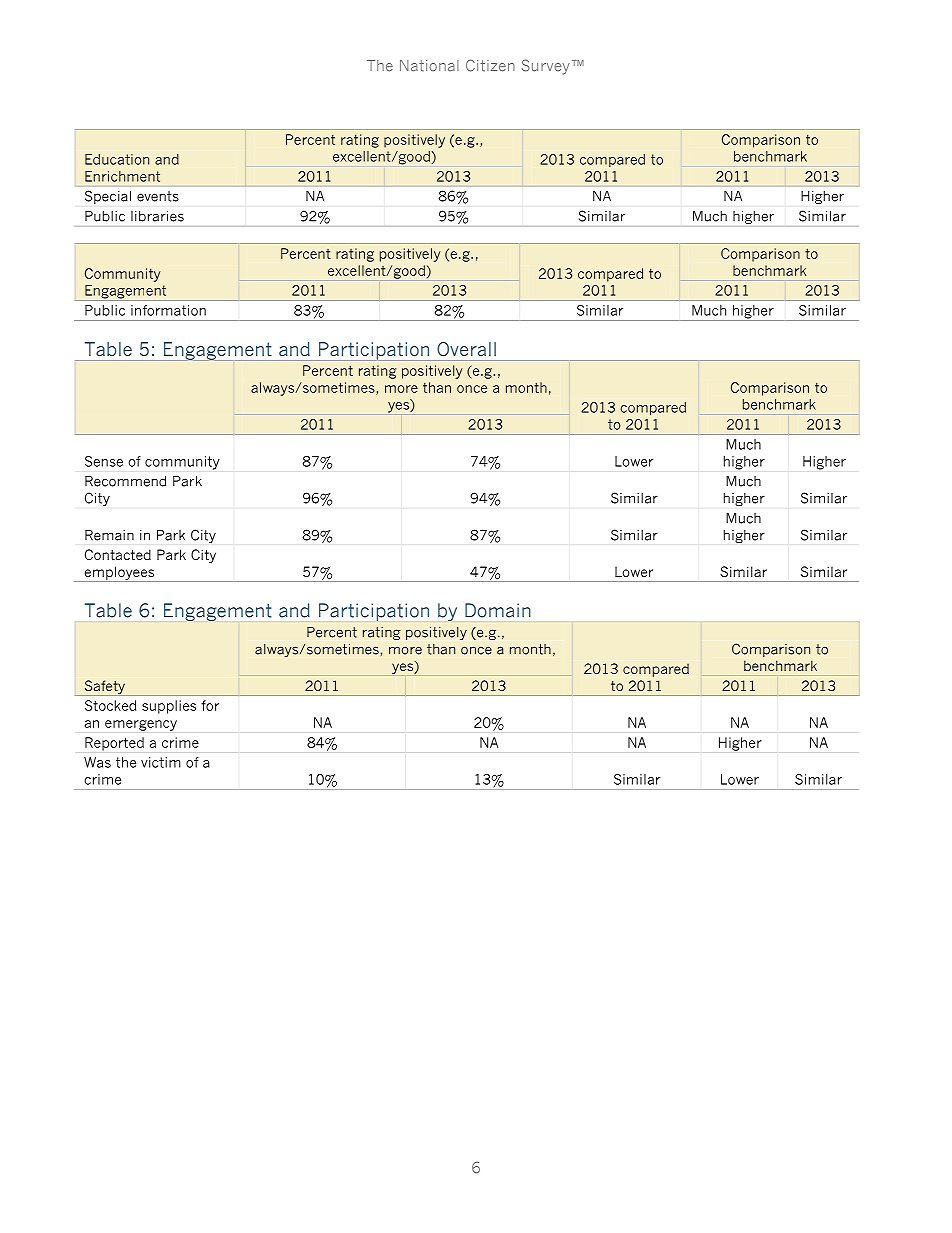  What do you see at coordinates (119, 574) in the page?
I see `employees` at bounding box center [119, 574].
